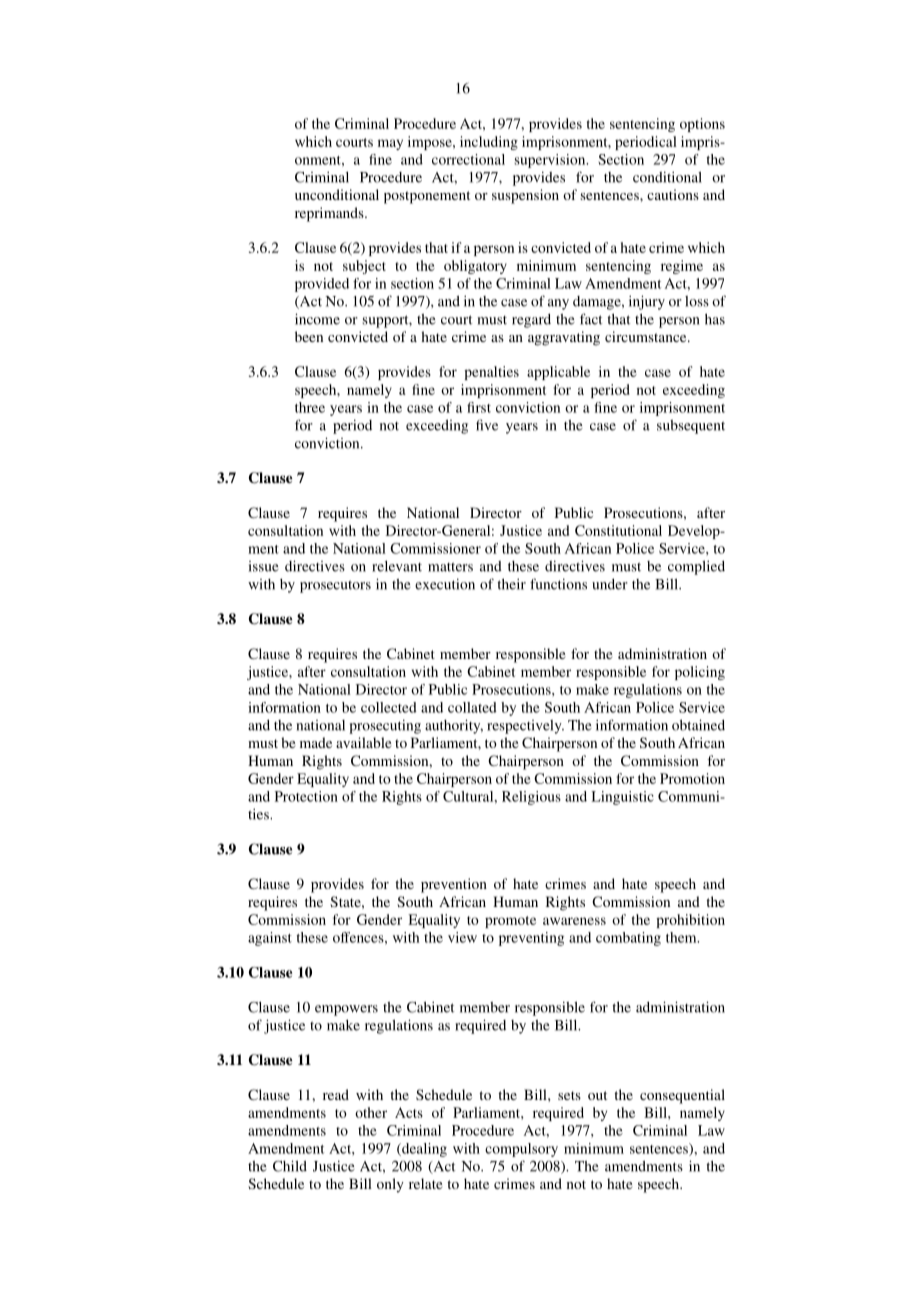 This screenshot has width=924, height=1308. What do you see at coordinates (700, 673) in the screenshot?
I see `policing` at bounding box center [700, 673].
